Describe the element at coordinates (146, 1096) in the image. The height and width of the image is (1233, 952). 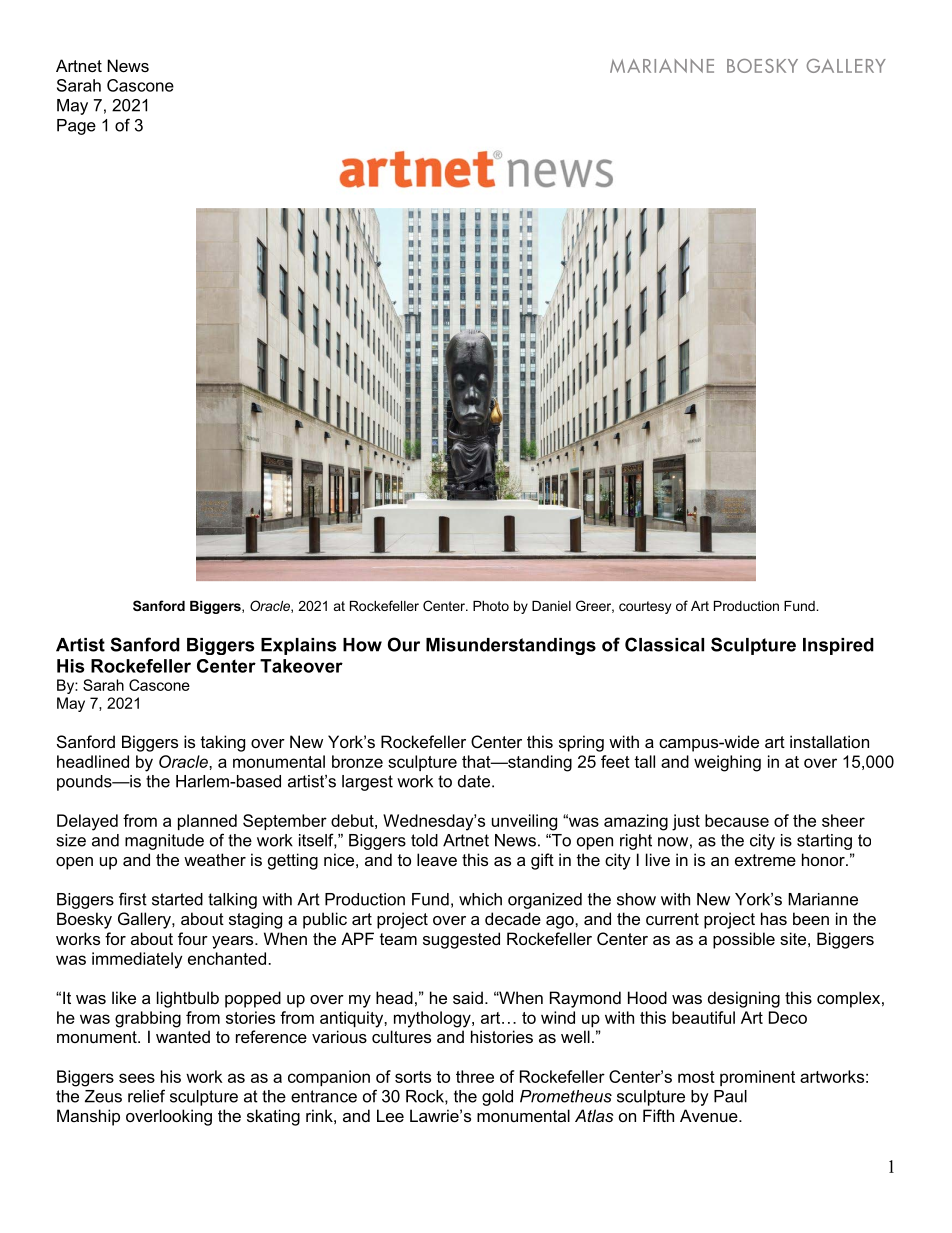
I see `relief` at that location.
